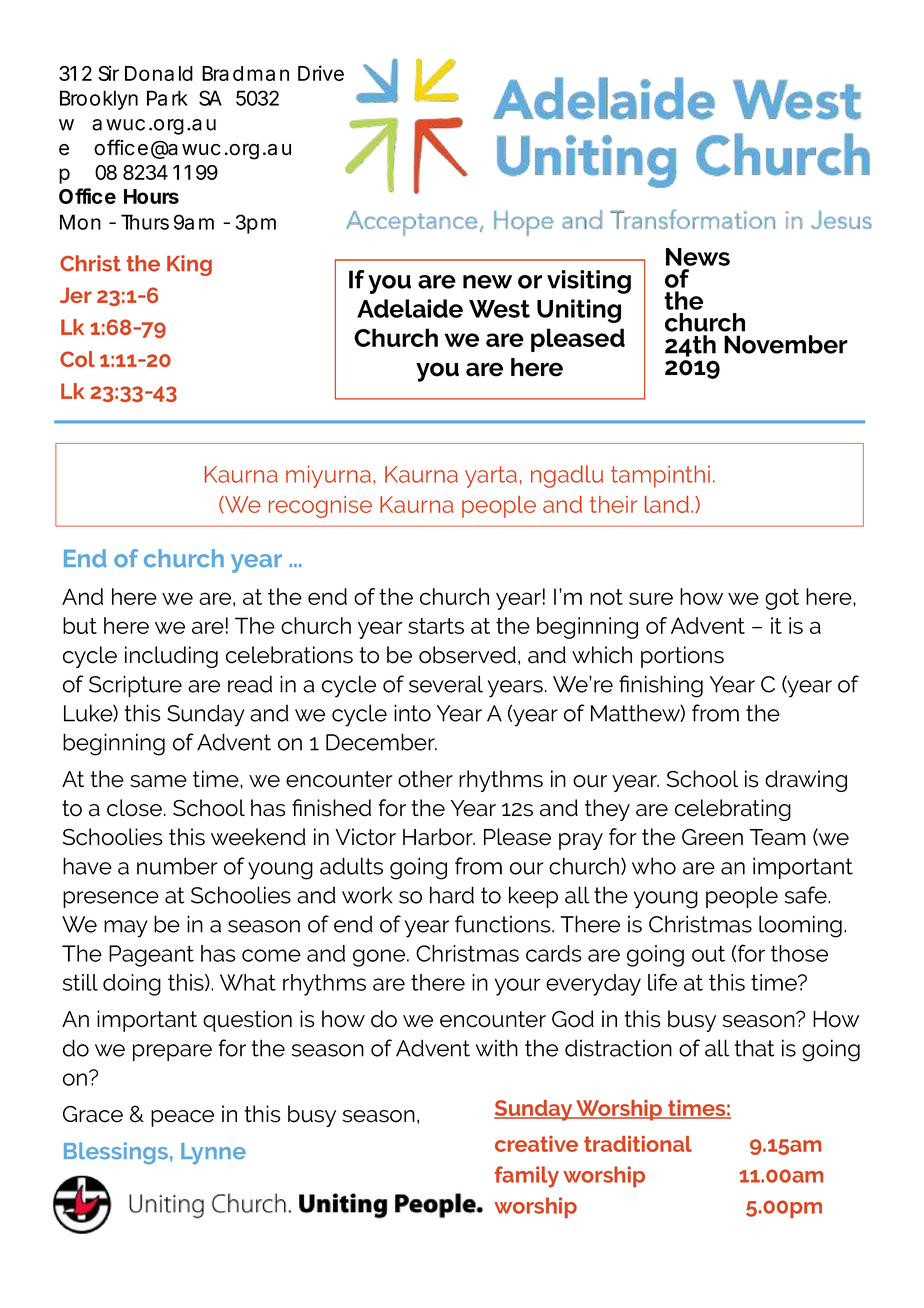  What do you see at coordinates (436, 626) in the image?
I see `starts` at bounding box center [436, 626].
